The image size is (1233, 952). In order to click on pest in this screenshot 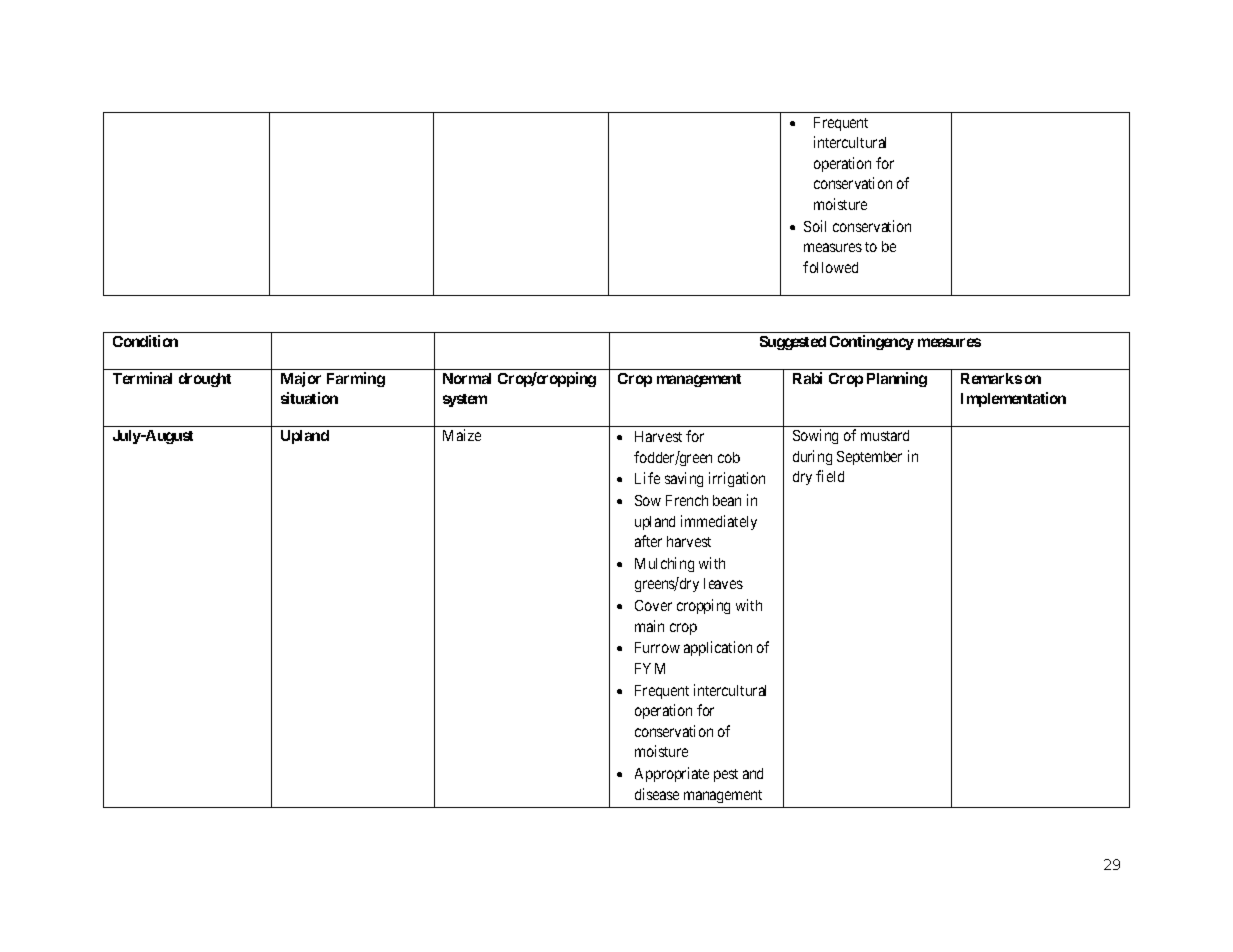, I will do `click(726, 775)`.
